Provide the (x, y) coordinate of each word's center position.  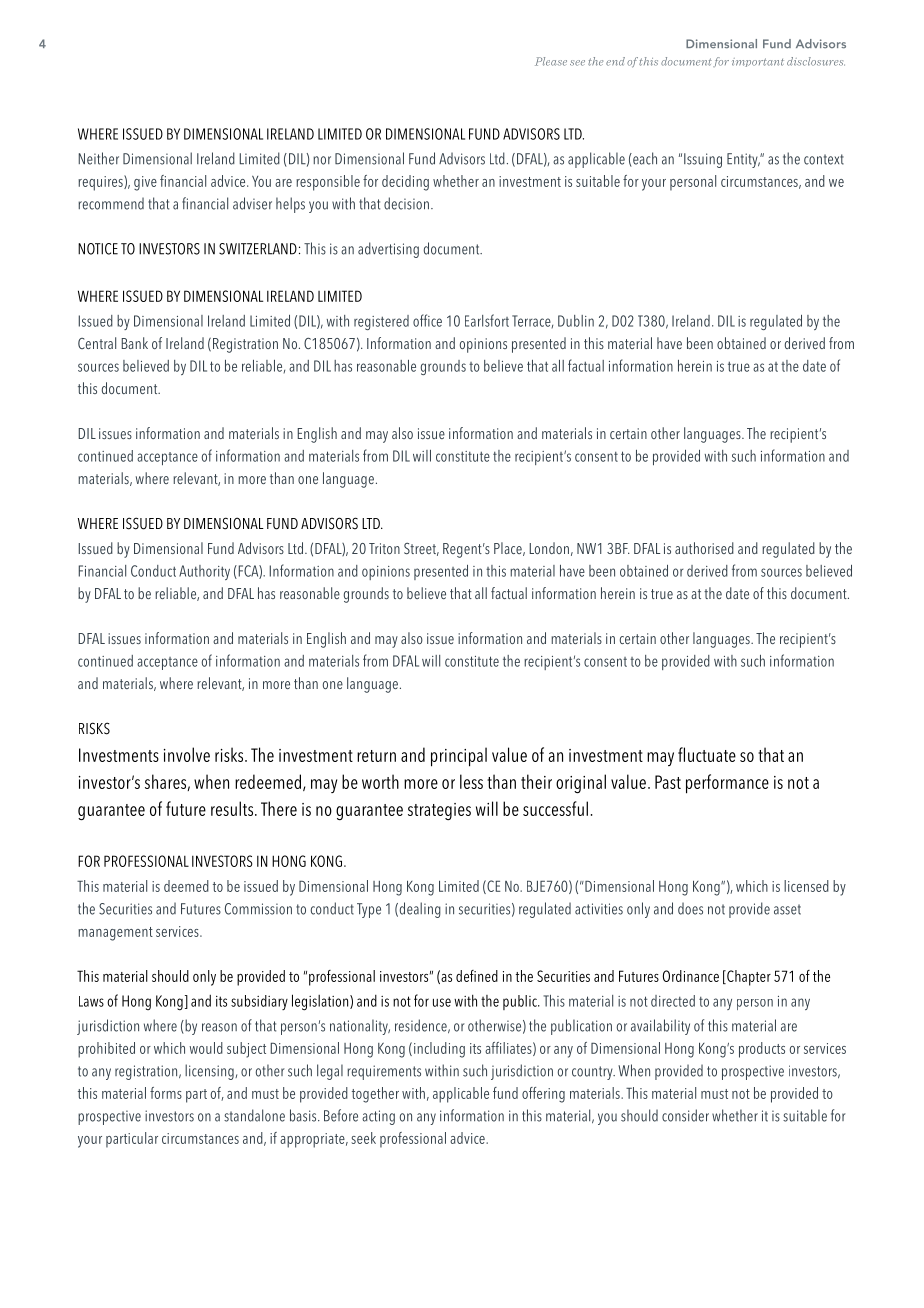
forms (166, 1093)
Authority (204, 572)
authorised (704, 548)
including (438, 1050)
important (758, 62)
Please (551, 61)
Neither (98, 158)
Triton (384, 548)
